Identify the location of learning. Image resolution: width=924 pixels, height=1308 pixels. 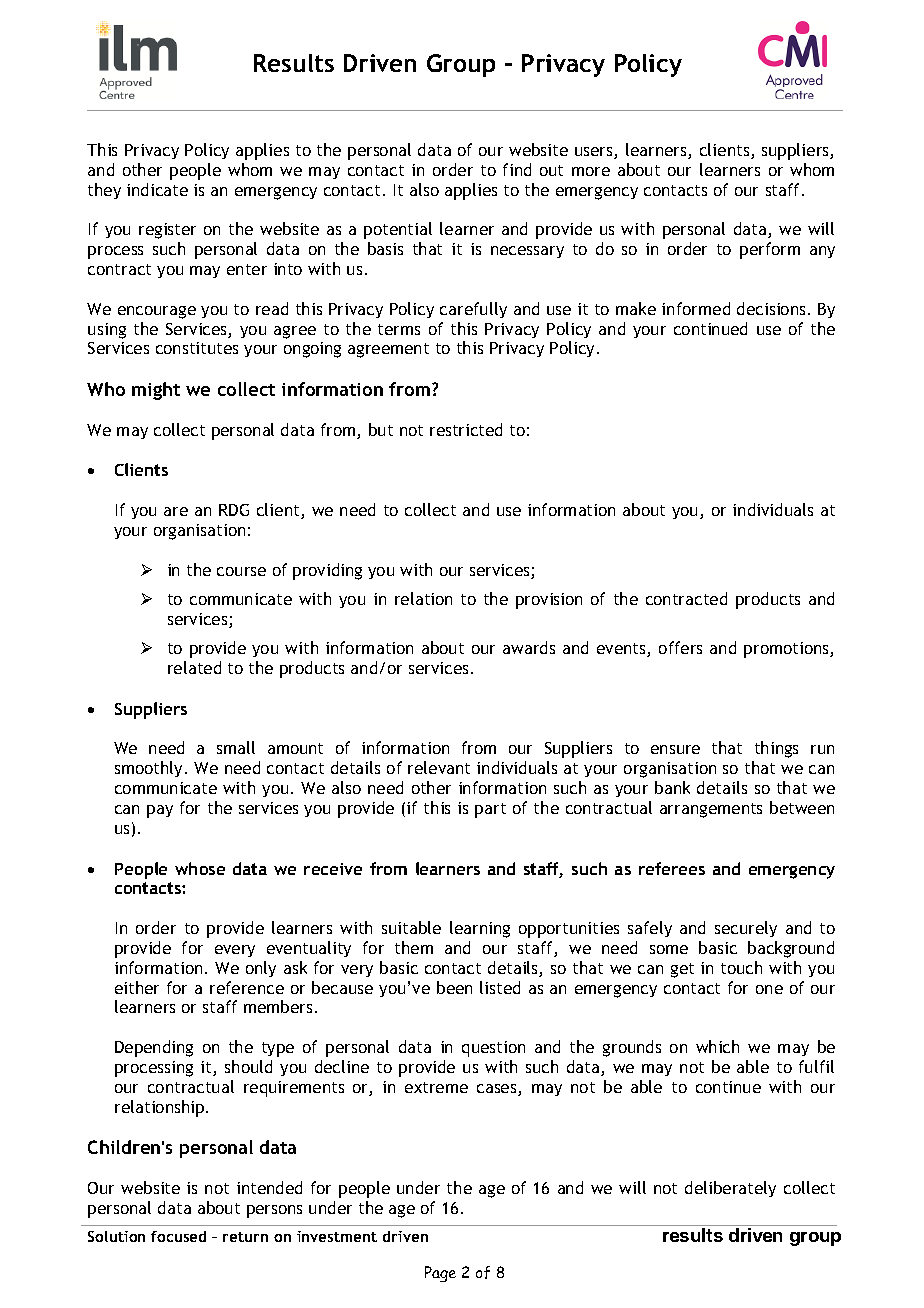
(480, 929).
